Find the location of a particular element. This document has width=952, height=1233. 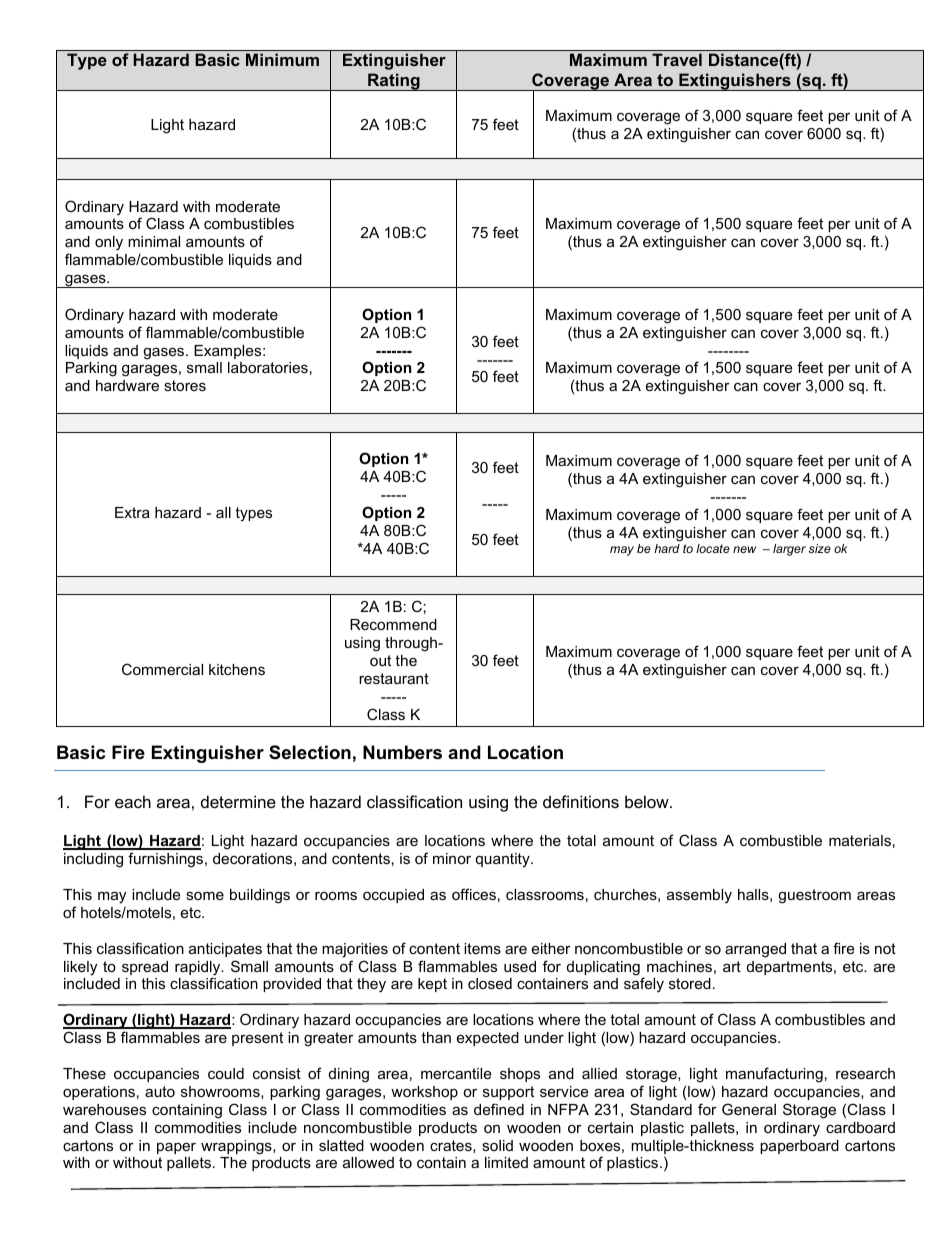

Travel is located at coordinates (677, 59).
